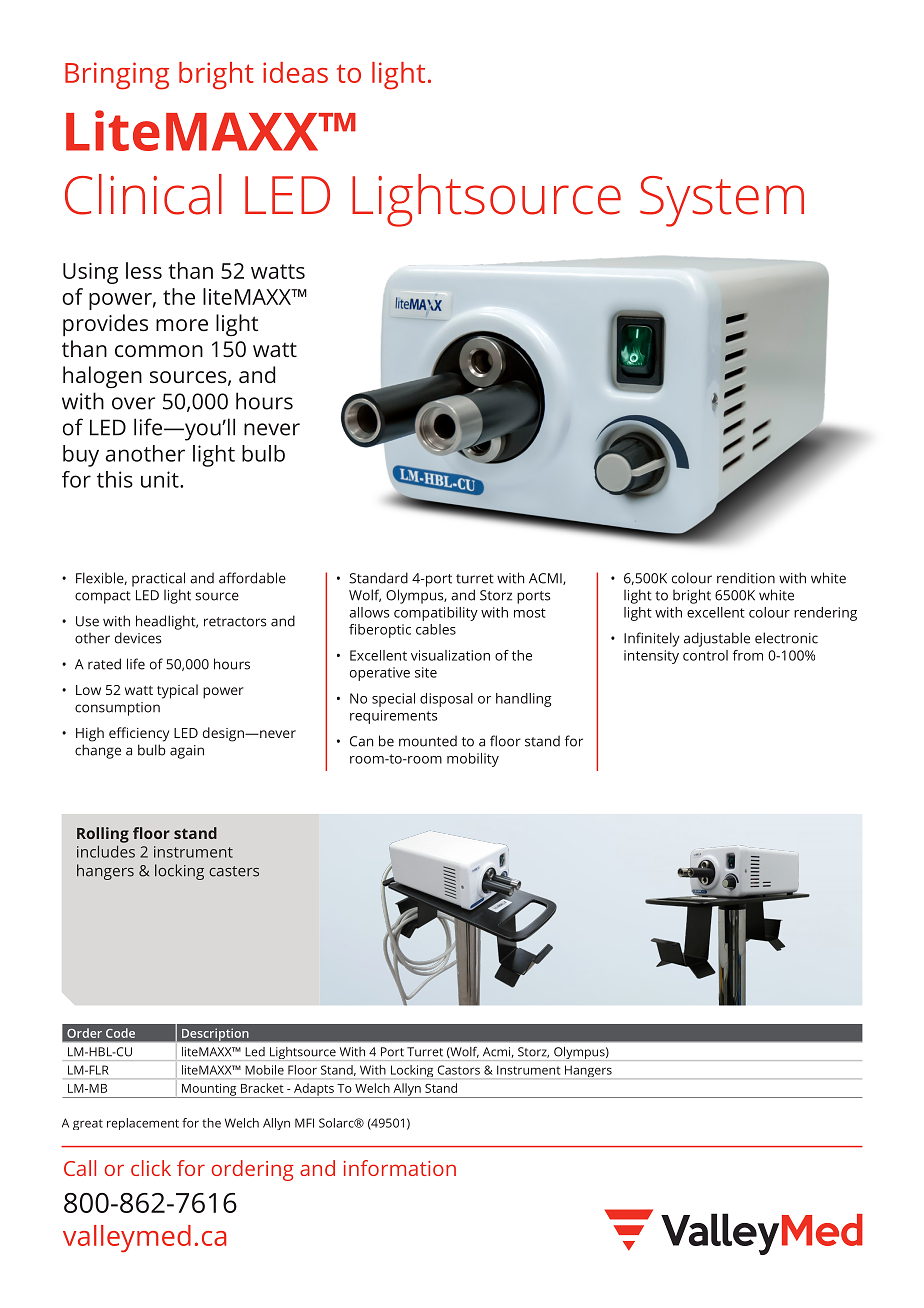 Image resolution: width=924 pixels, height=1308 pixels. Describe the element at coordinates (436, 614) in the screenshot. I see `compatibility` at that location.
